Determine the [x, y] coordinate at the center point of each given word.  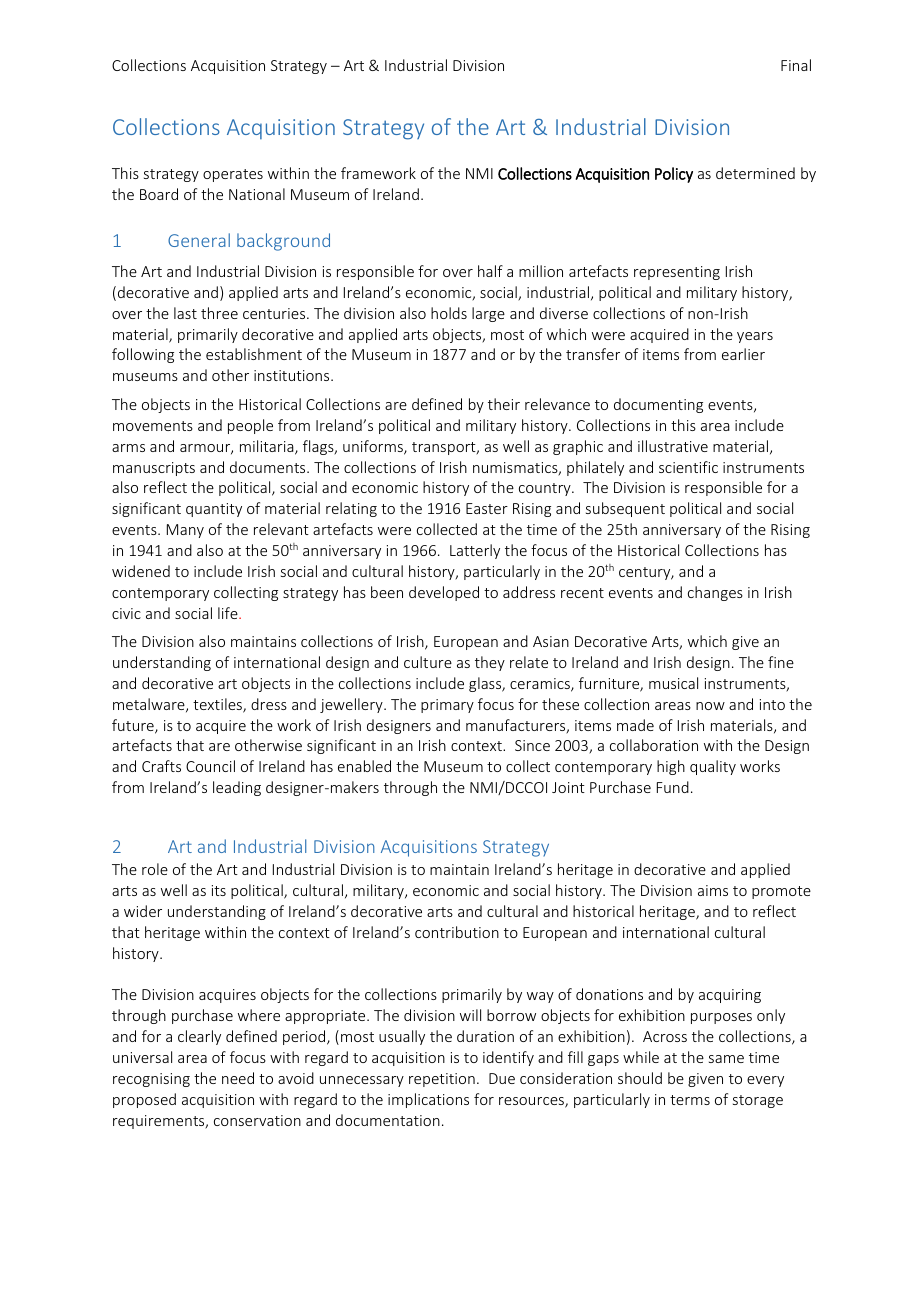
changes [715, 593]
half [490, 271]
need [238, 1078]
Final [796, 65]
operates [233, 175]
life [229, 613]
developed [444, 593]
